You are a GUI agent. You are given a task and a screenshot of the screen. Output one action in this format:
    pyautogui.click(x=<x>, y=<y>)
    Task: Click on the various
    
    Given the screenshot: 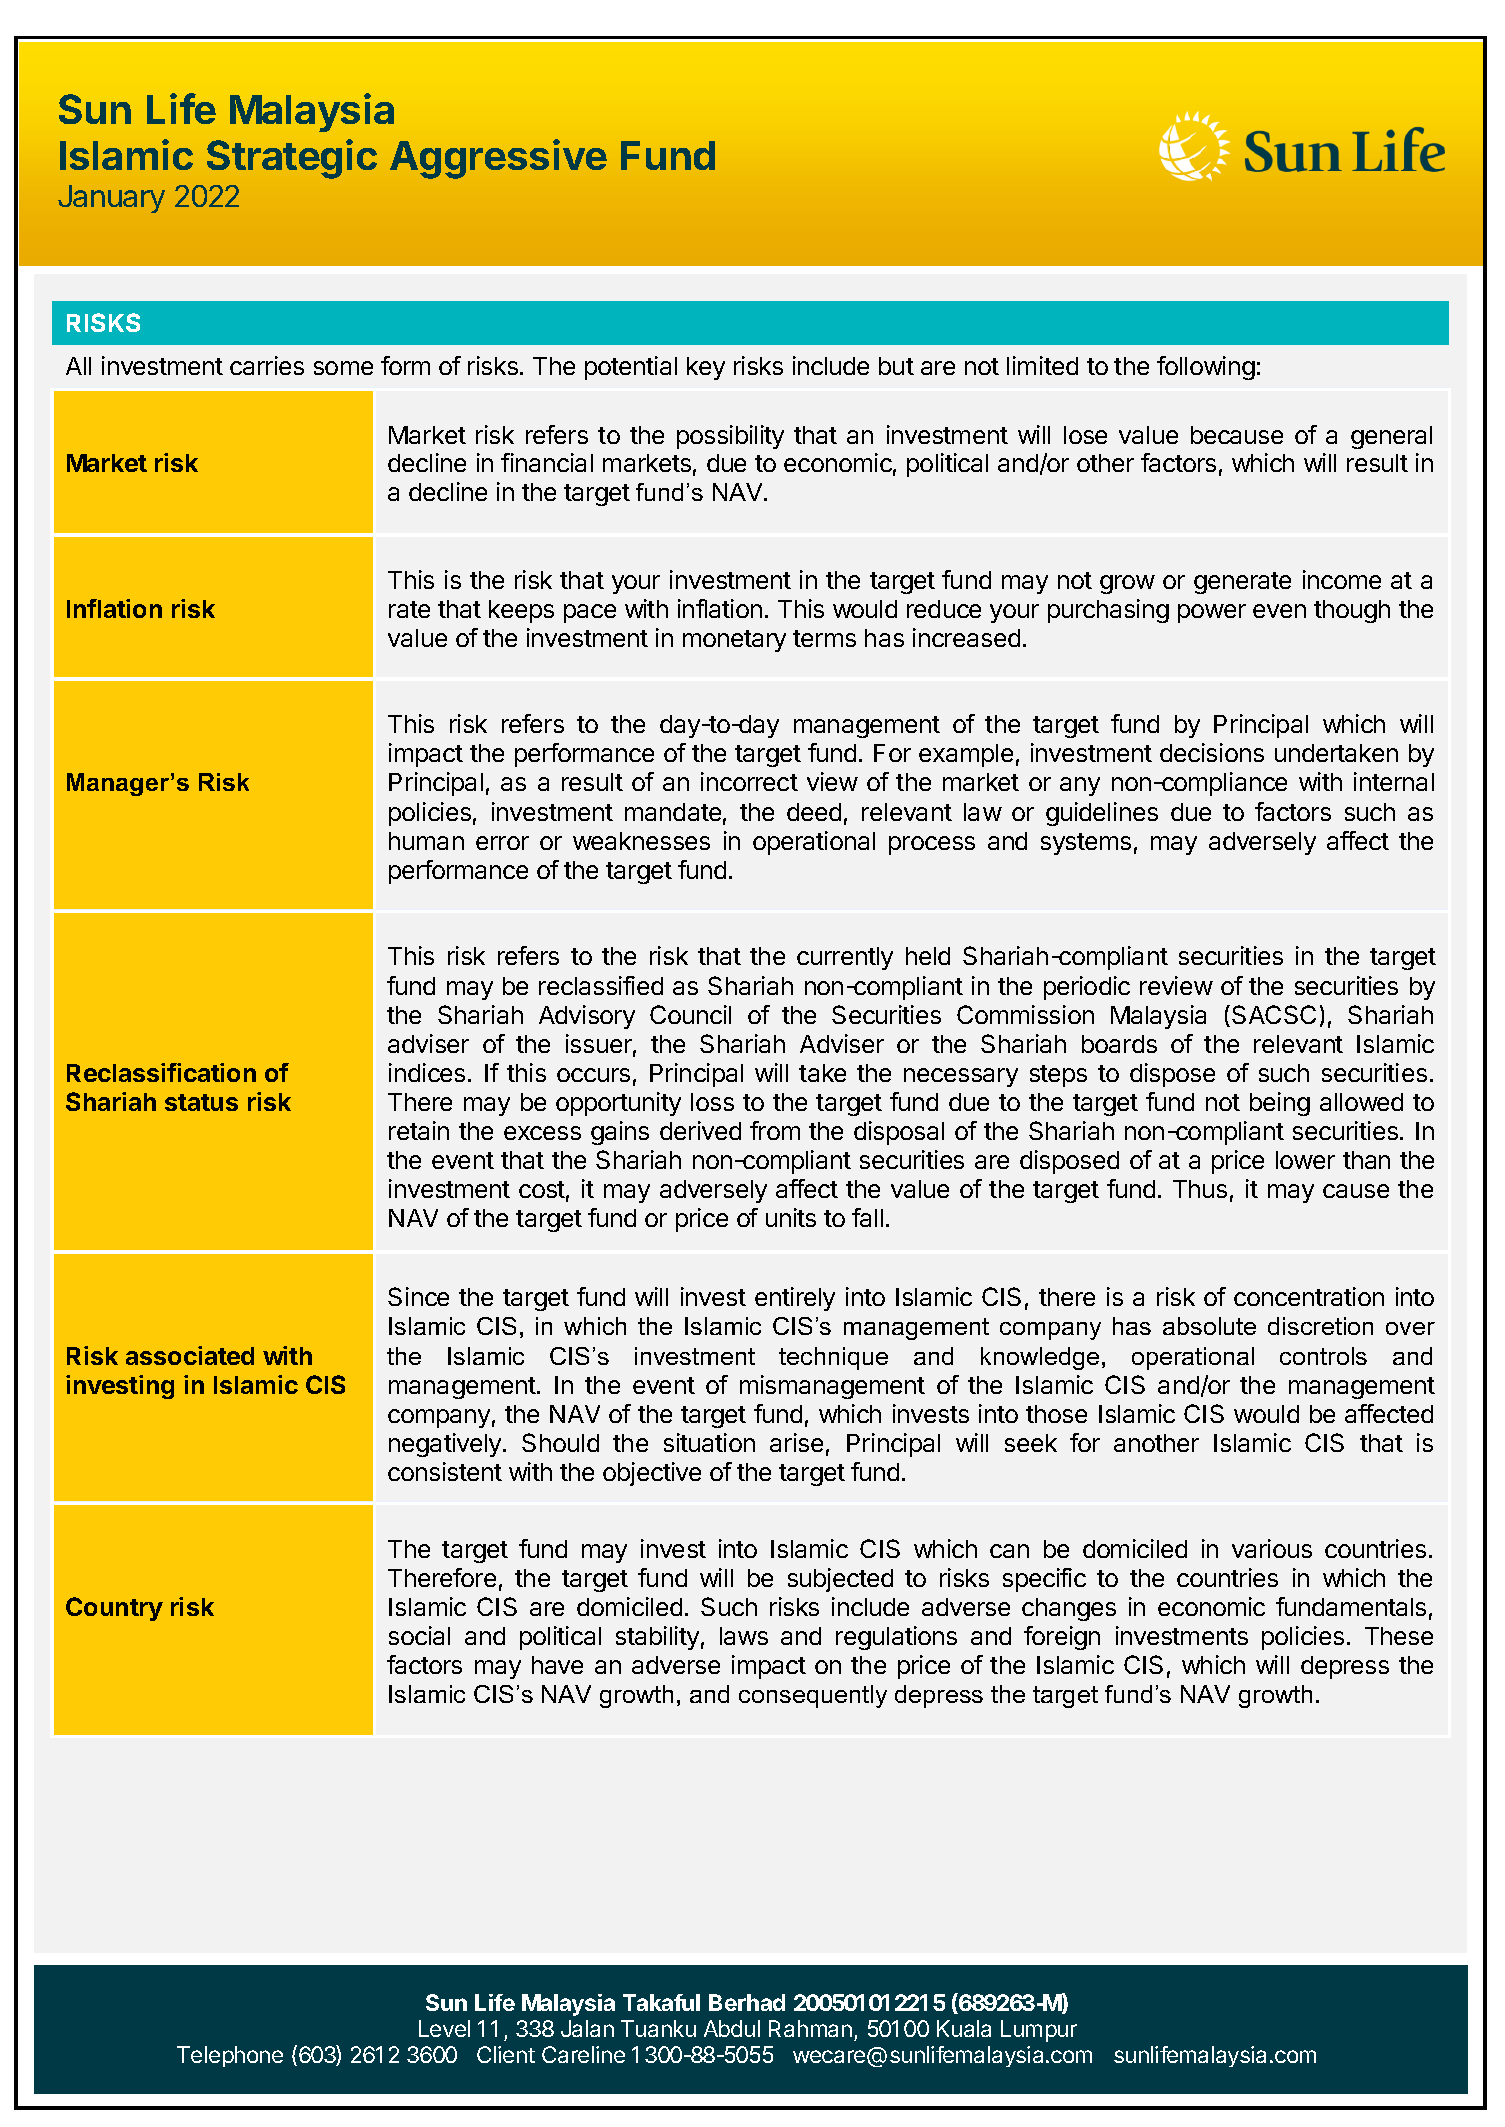 What is the action you would take?
    pyautogui.click(x=1272, y=1548)
